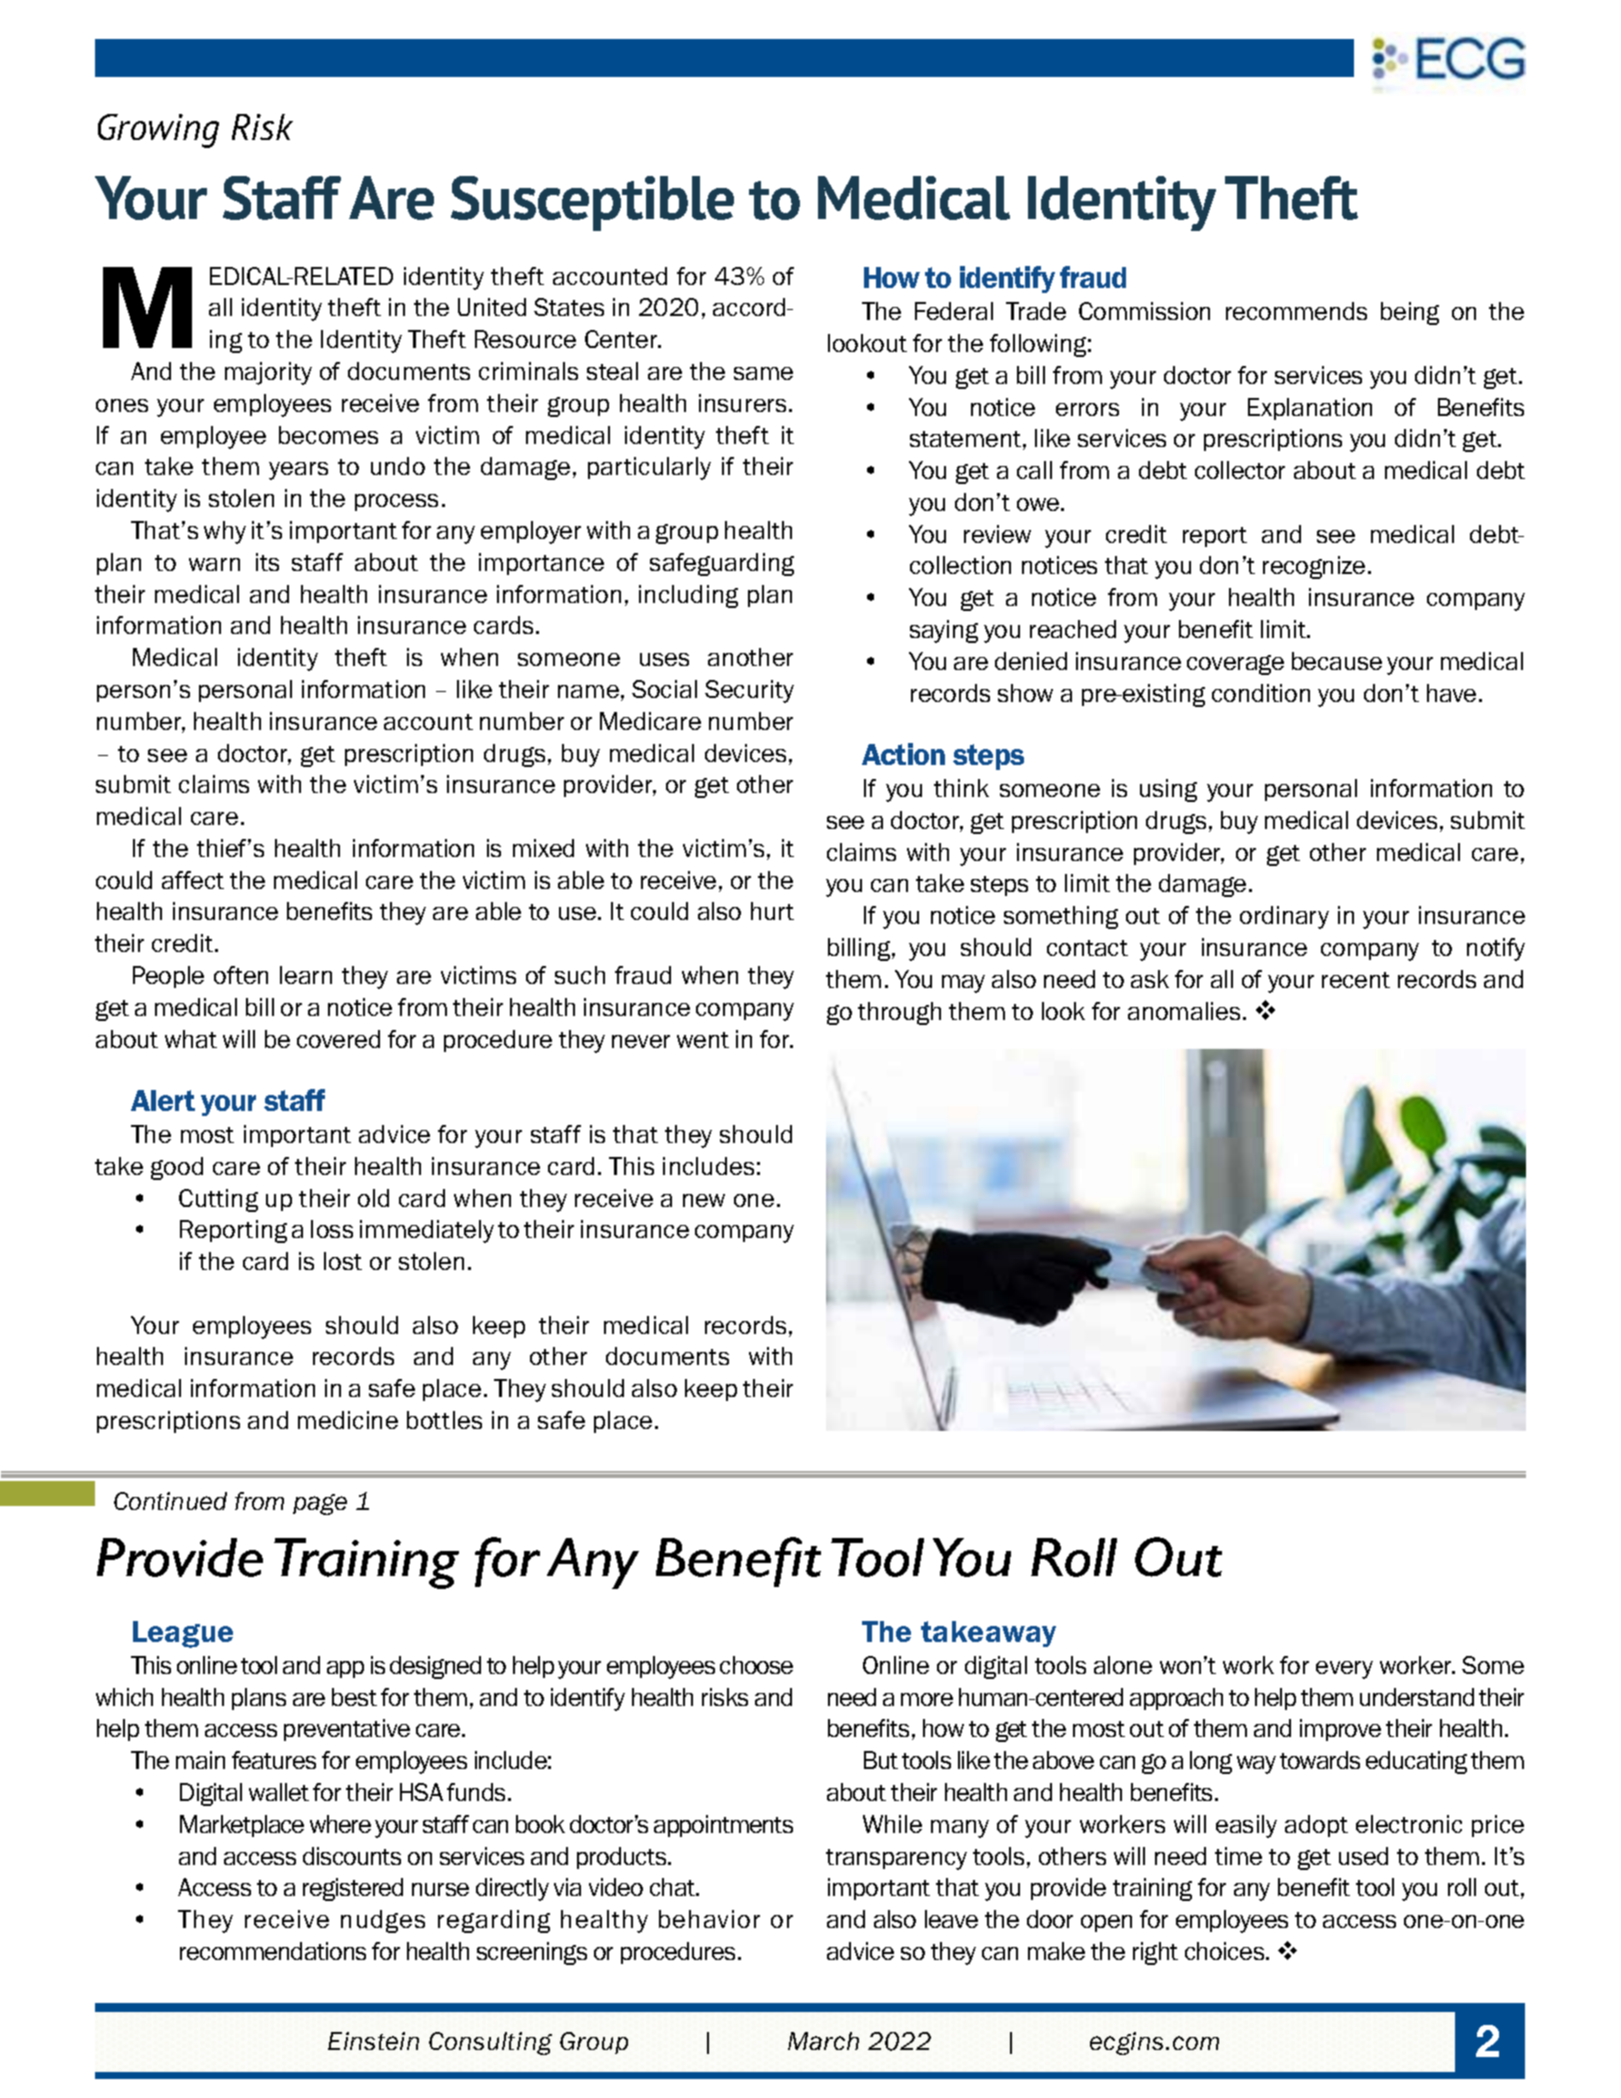 The width and height of the screenshot is (1621, 2098). I want to click on Susceptible, so click(592, 203).
